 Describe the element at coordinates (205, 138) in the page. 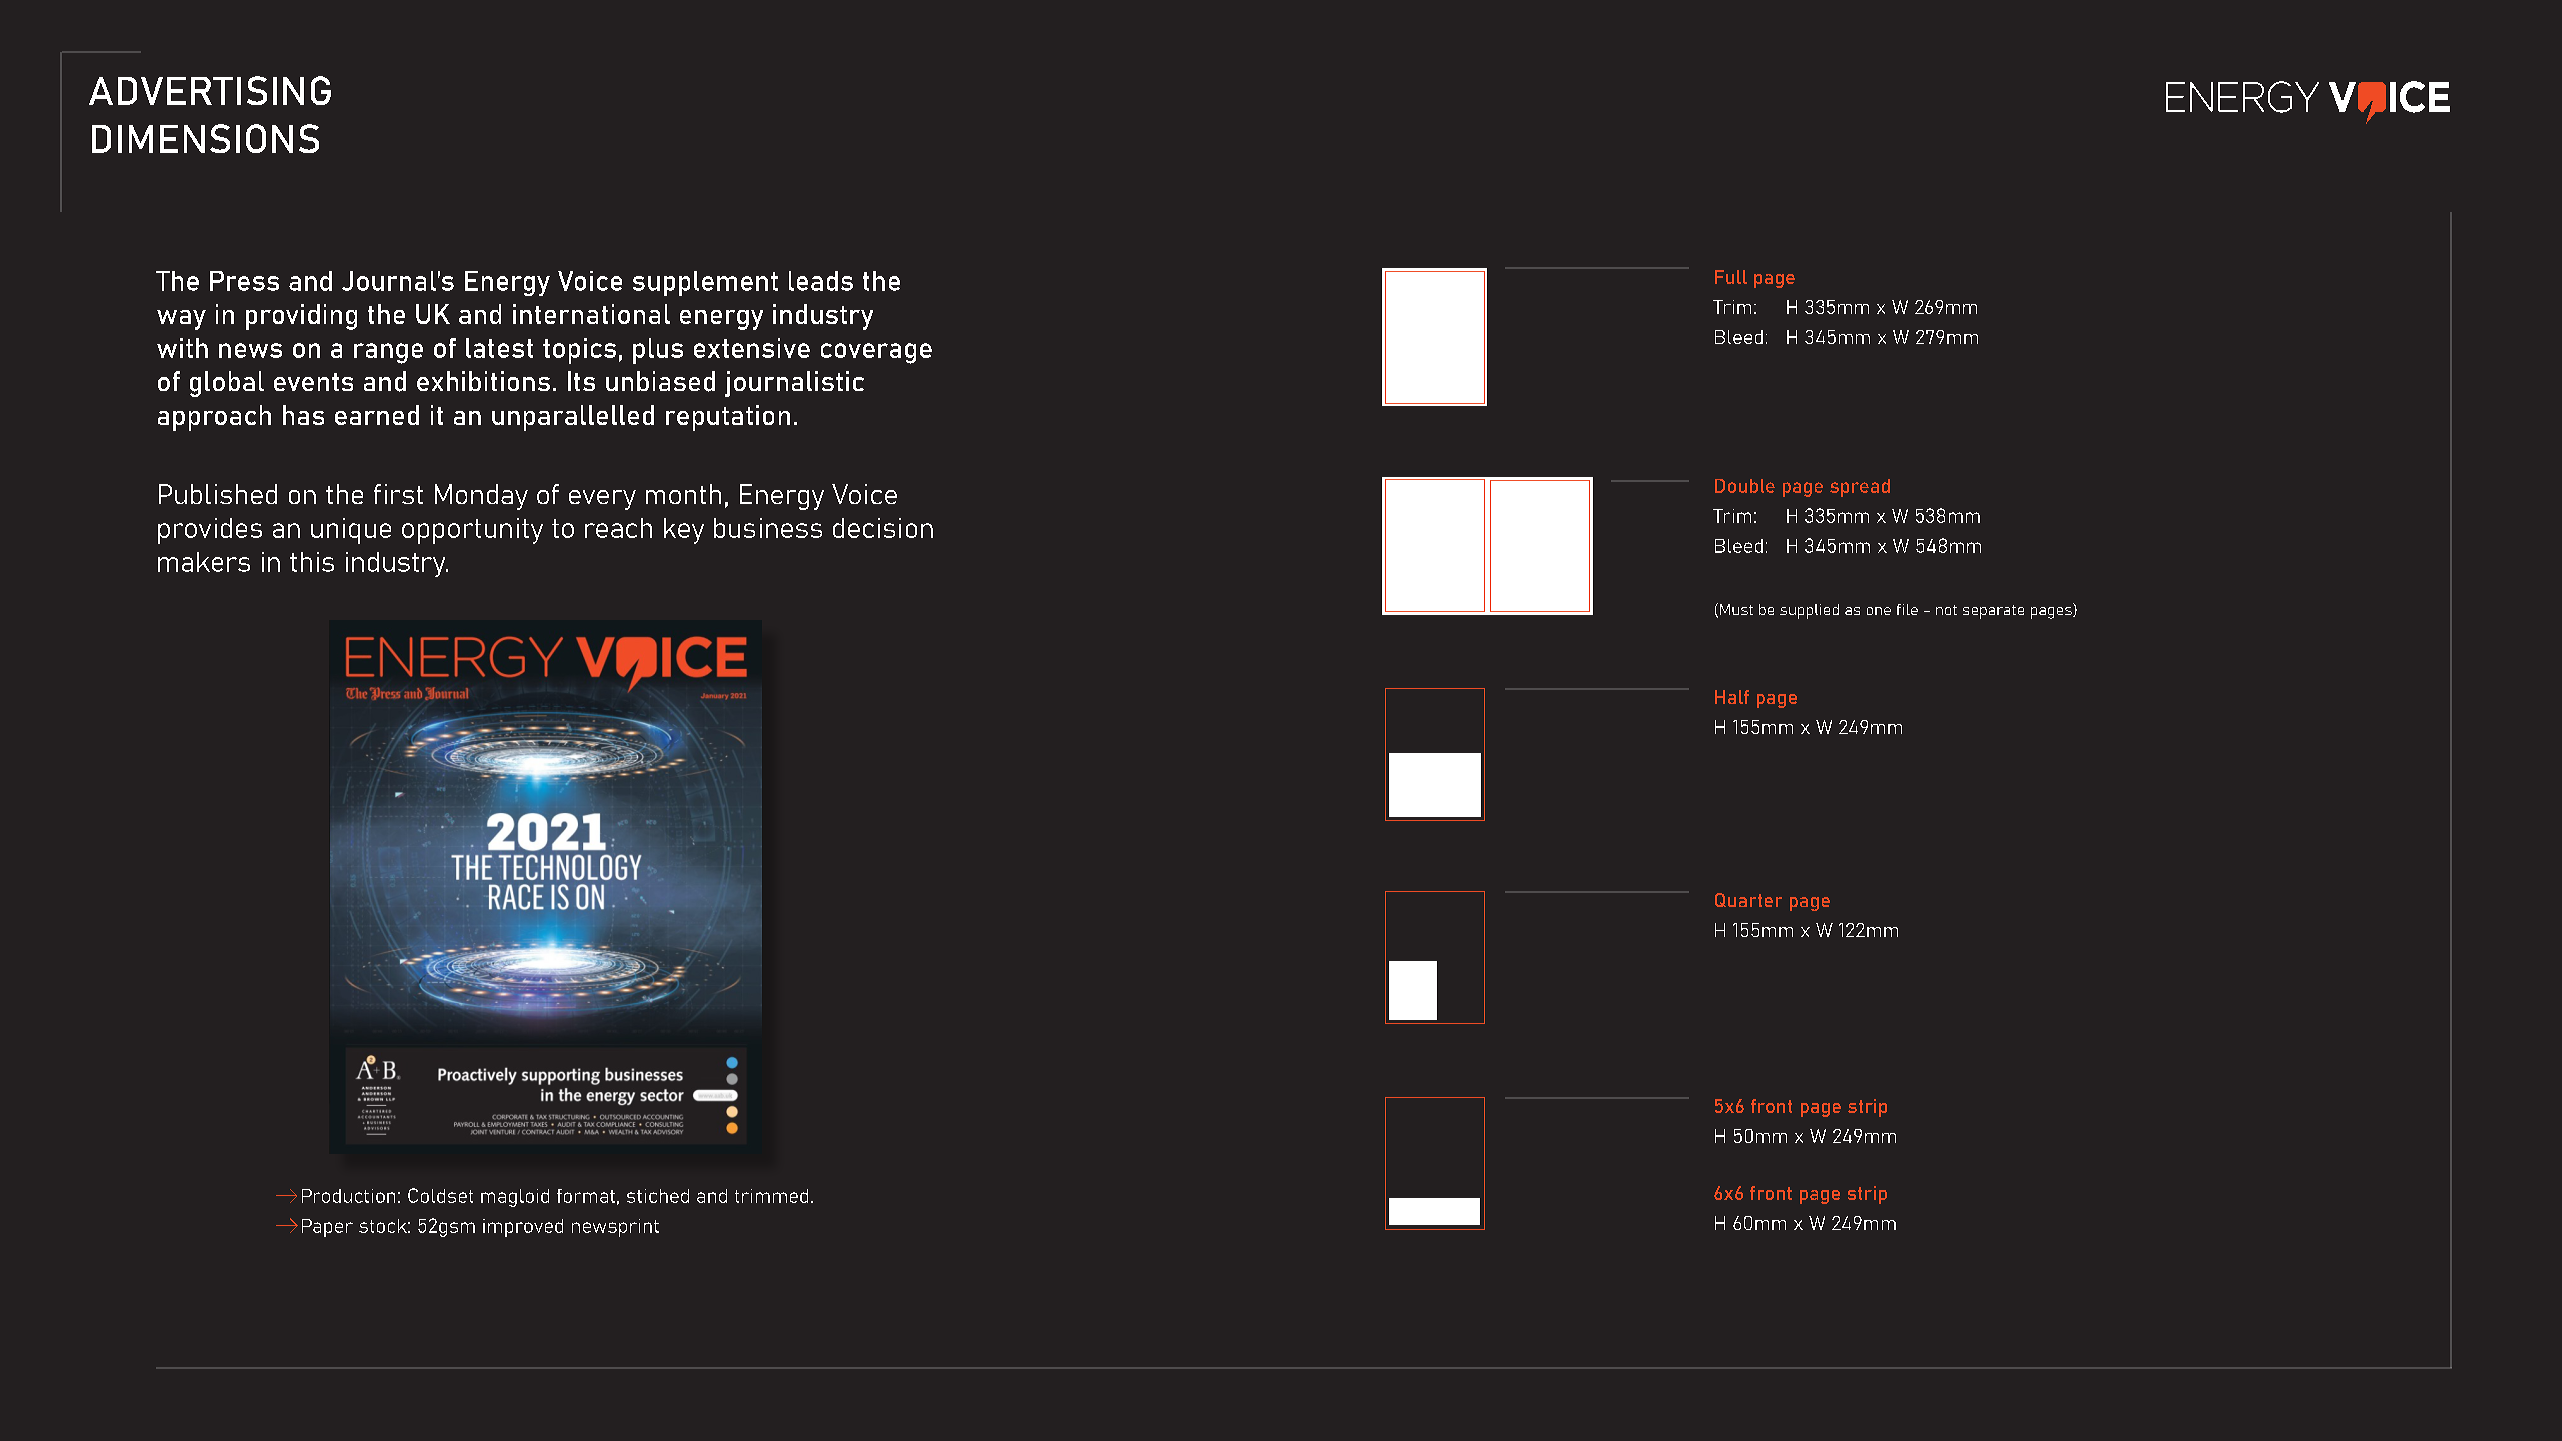

I see `DIMENSIONS` at that location.
